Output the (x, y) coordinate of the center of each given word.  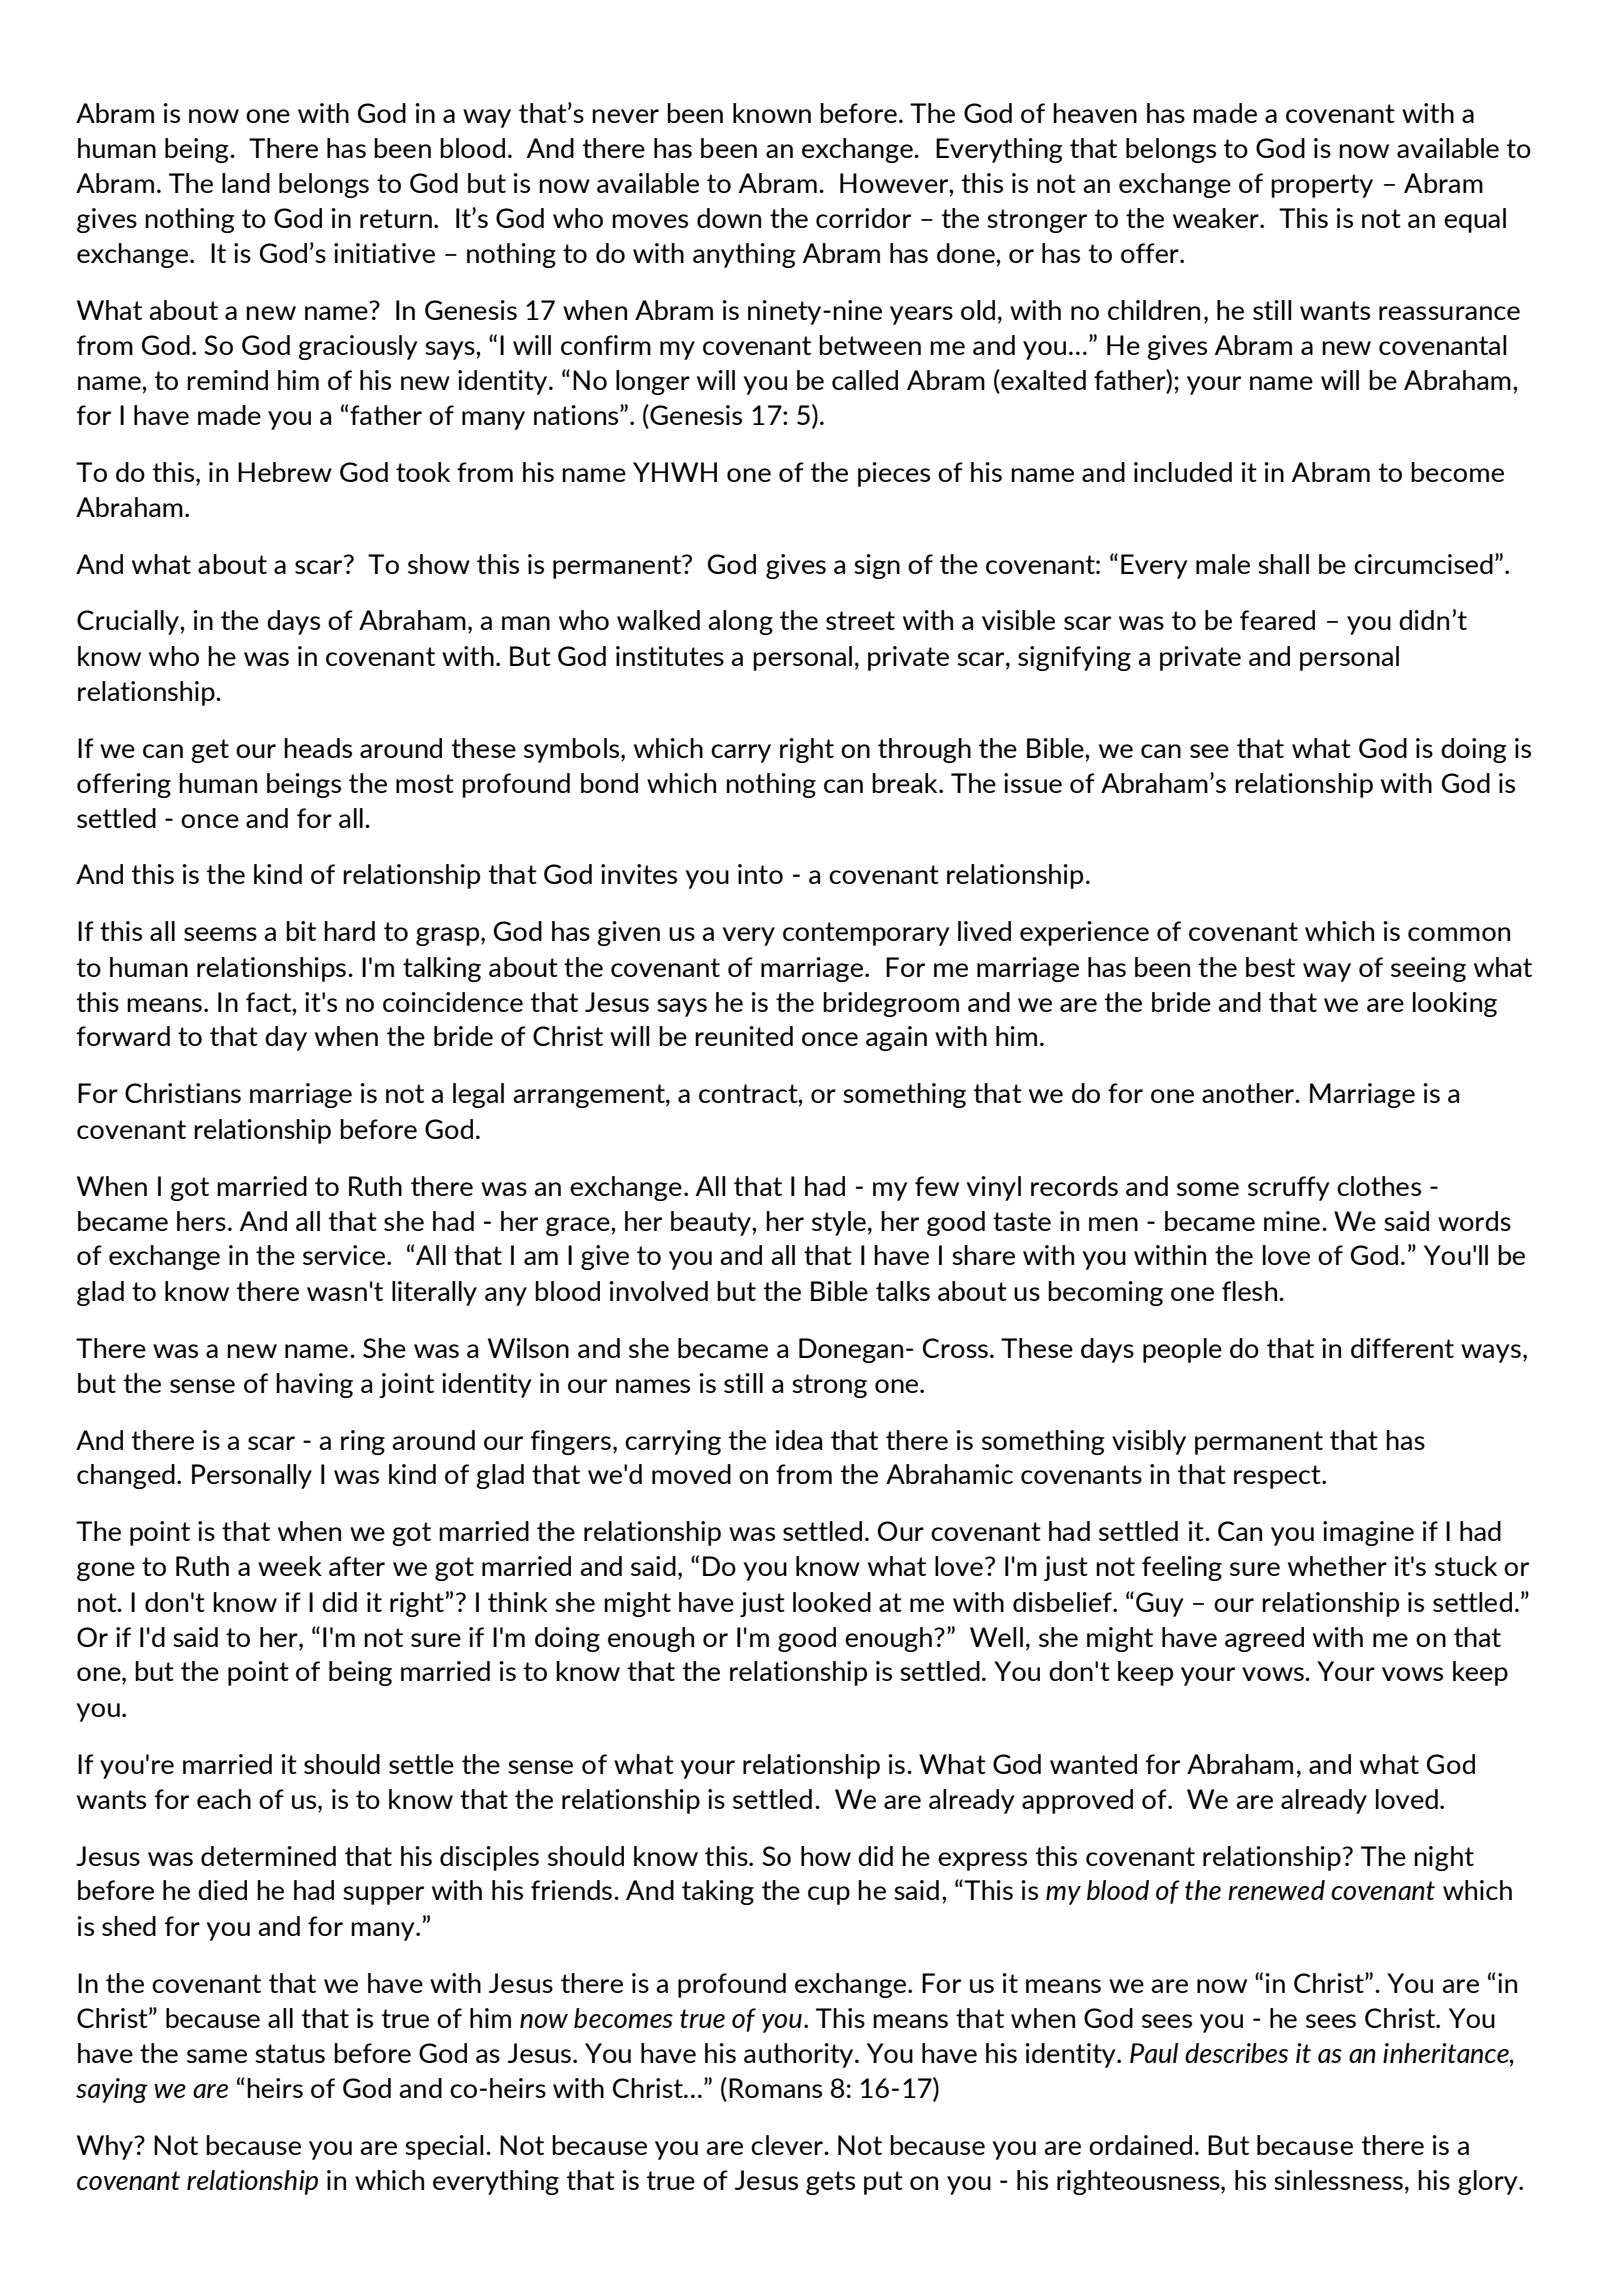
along (740, 622)
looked (832, 1602)
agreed (1264, 1639)
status (290, 2053)
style (839, 1223)
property (1322, 186)
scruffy (1289, 1188)
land (246, 183)
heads (318, 748)
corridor (863, 218)
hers (201, 1221)
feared (1277, 620)
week (290, 1566)
